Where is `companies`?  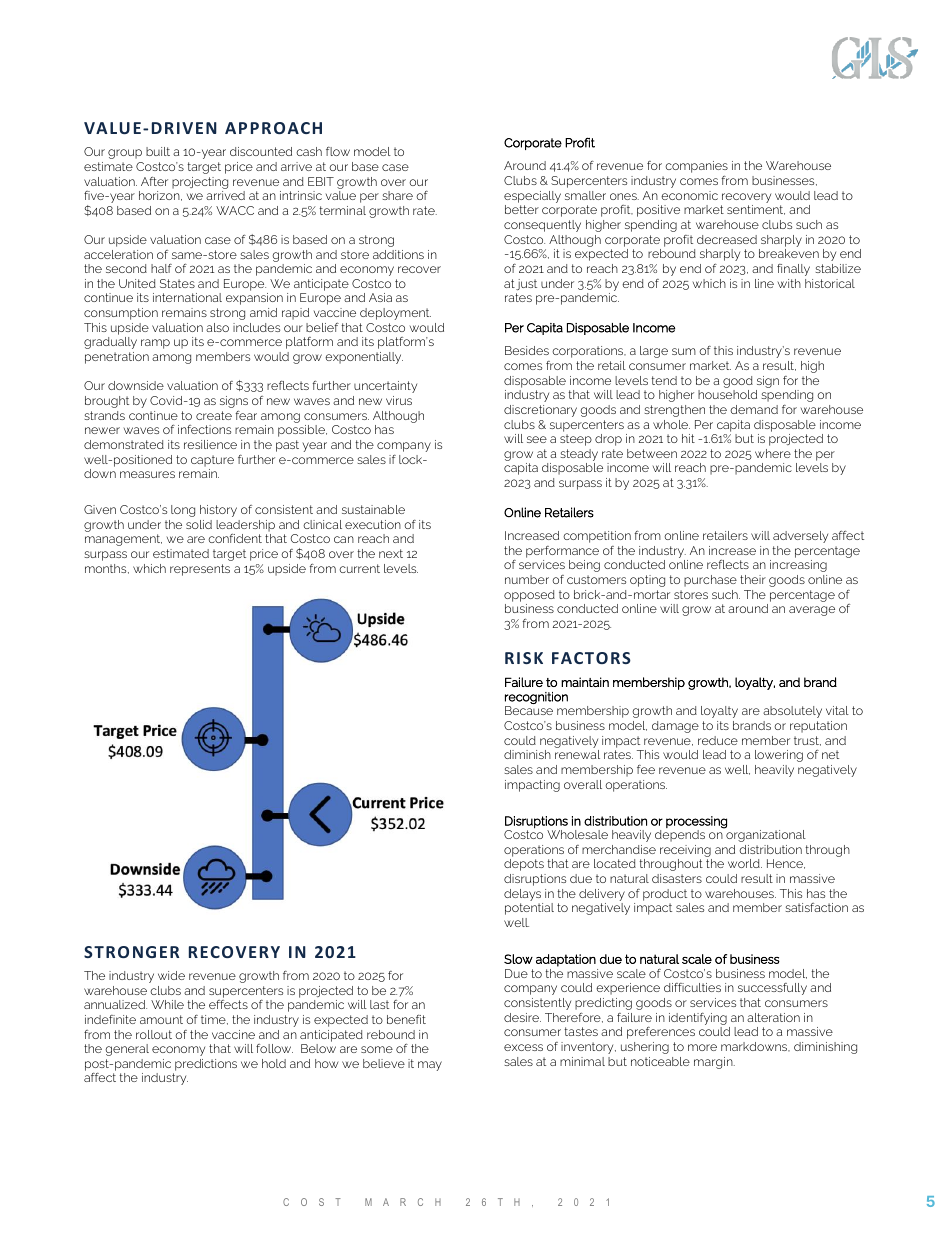
companies is located at coordinates (696, 168).
